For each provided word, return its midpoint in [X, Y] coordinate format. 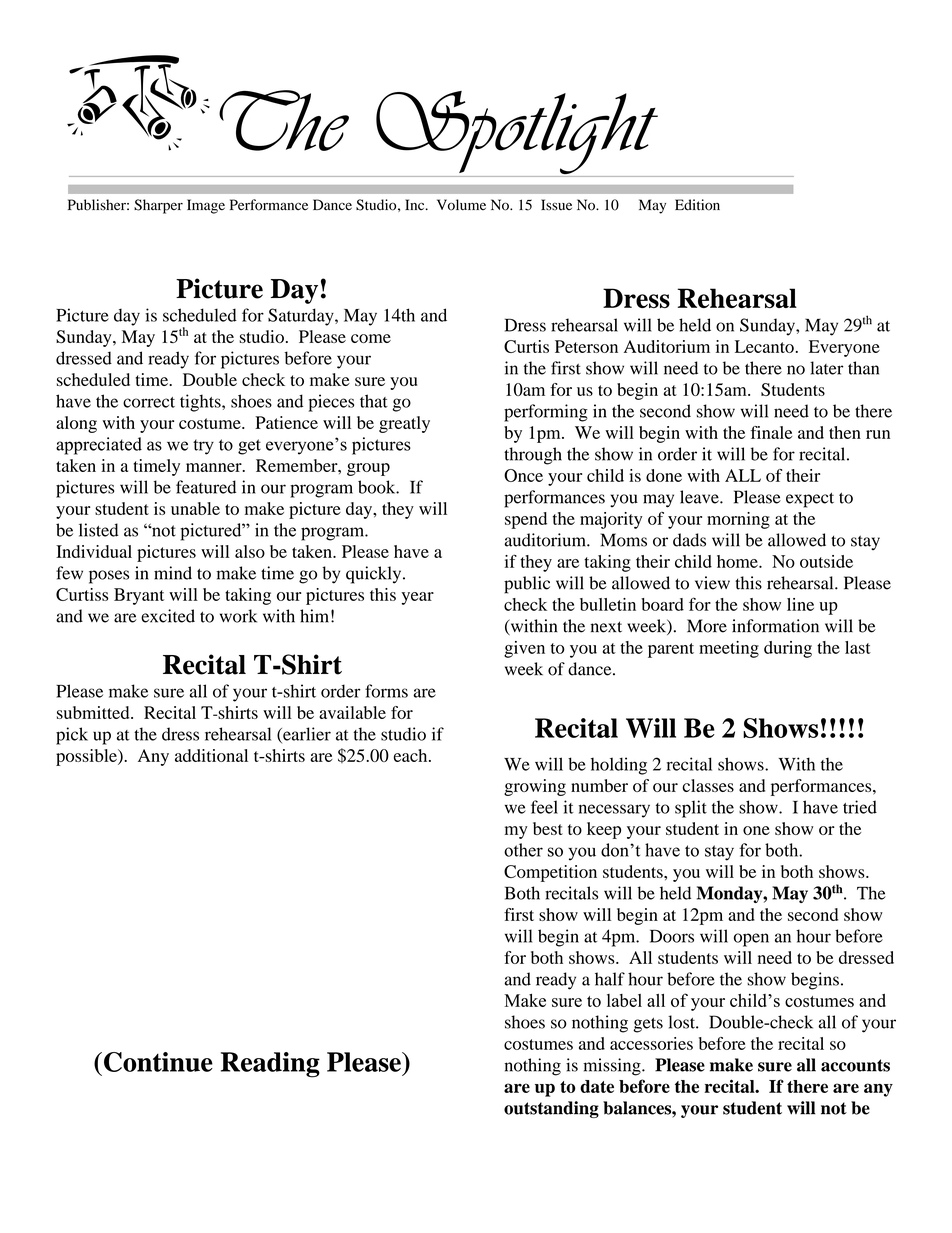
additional [211, 755]
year [417, 598]
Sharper [158, 206]
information [775, 626]
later [826, 368]
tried [860, 807]
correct [149, 402]
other [523, 850]
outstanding [551, 1109]
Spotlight [517, 134]
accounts [855, 1065]
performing [546, 413]
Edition [697, 205]
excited [168, 616]
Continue [158, 1062]
